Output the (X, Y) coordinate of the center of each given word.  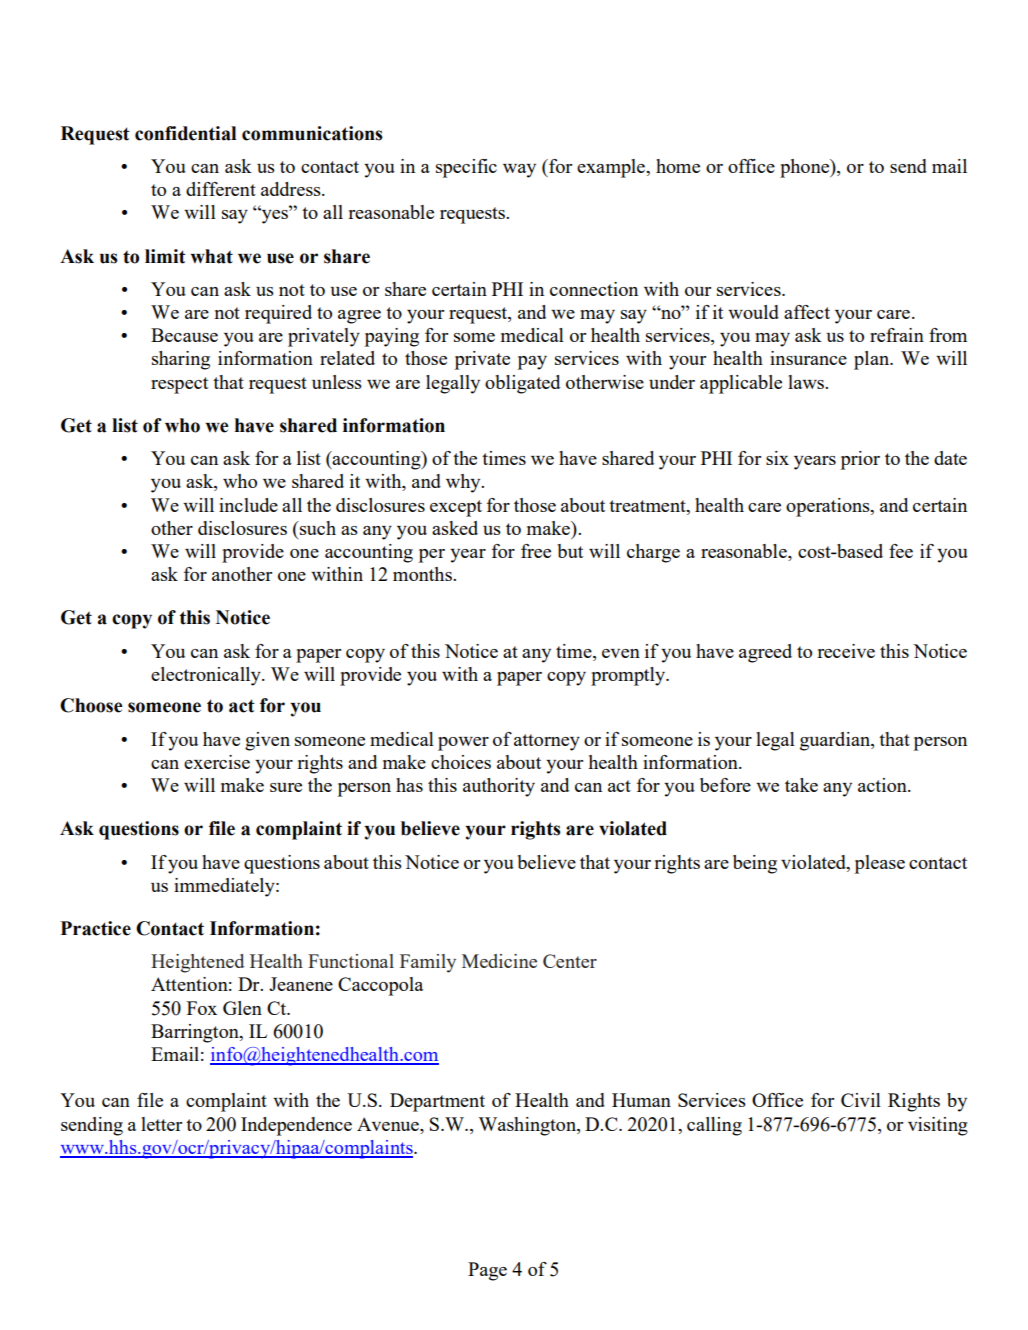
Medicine (499, 961)
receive (846, 651)
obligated (522, 384)
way (519, 171)
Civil (861, 1100)
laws (807, 382)
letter (161, 1124)
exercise (217, 762)
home (678, 166)
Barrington (196, 1033)
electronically (207, 676)
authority (499, 787)
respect (179, 385)
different (221, 189)
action (883, 785)
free (536, 551)
